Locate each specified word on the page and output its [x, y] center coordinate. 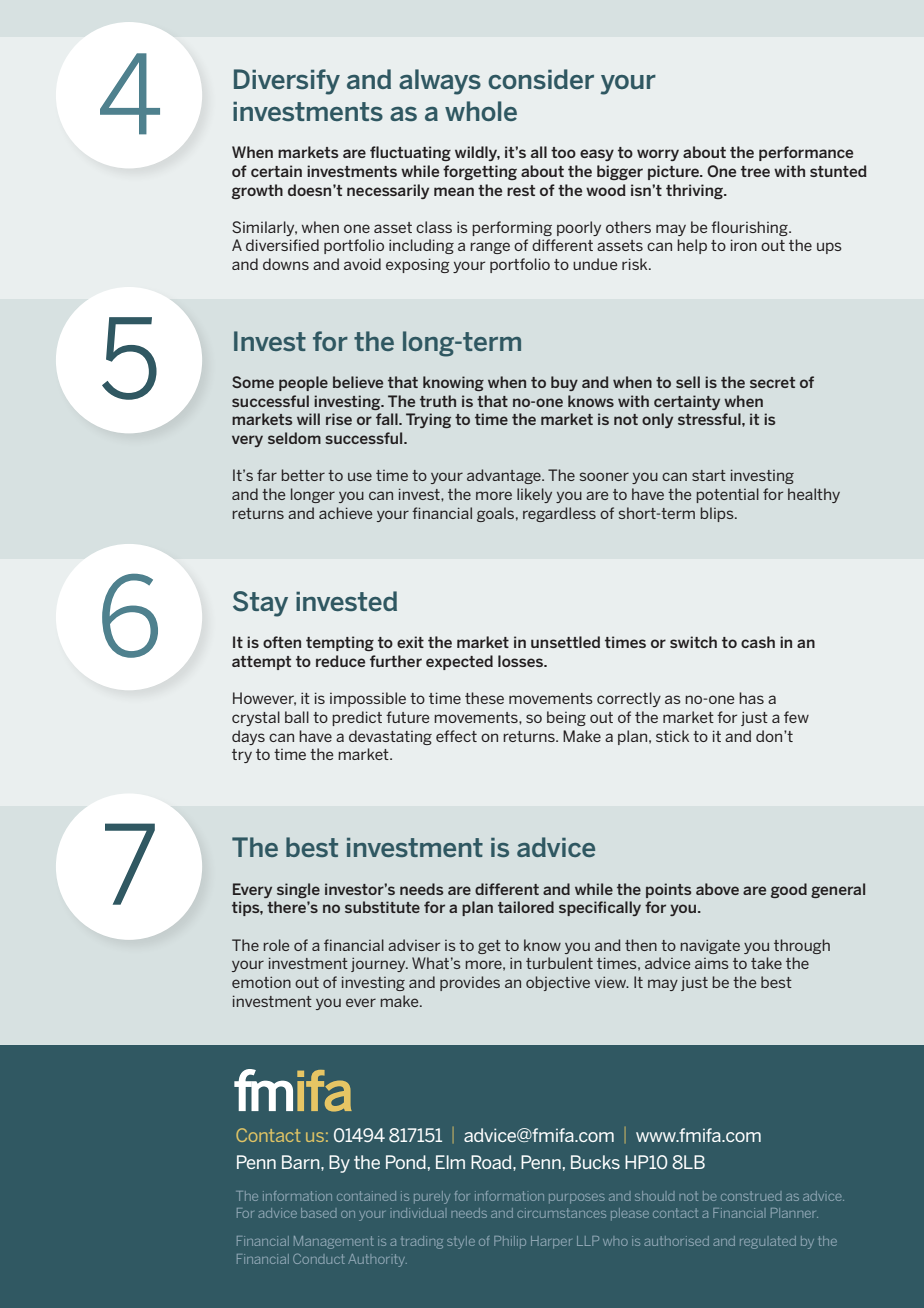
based [319, 1213]
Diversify [287, 82]
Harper [551, 1242]
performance [806, 153]
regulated [768, 1242]
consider [541, 79]
